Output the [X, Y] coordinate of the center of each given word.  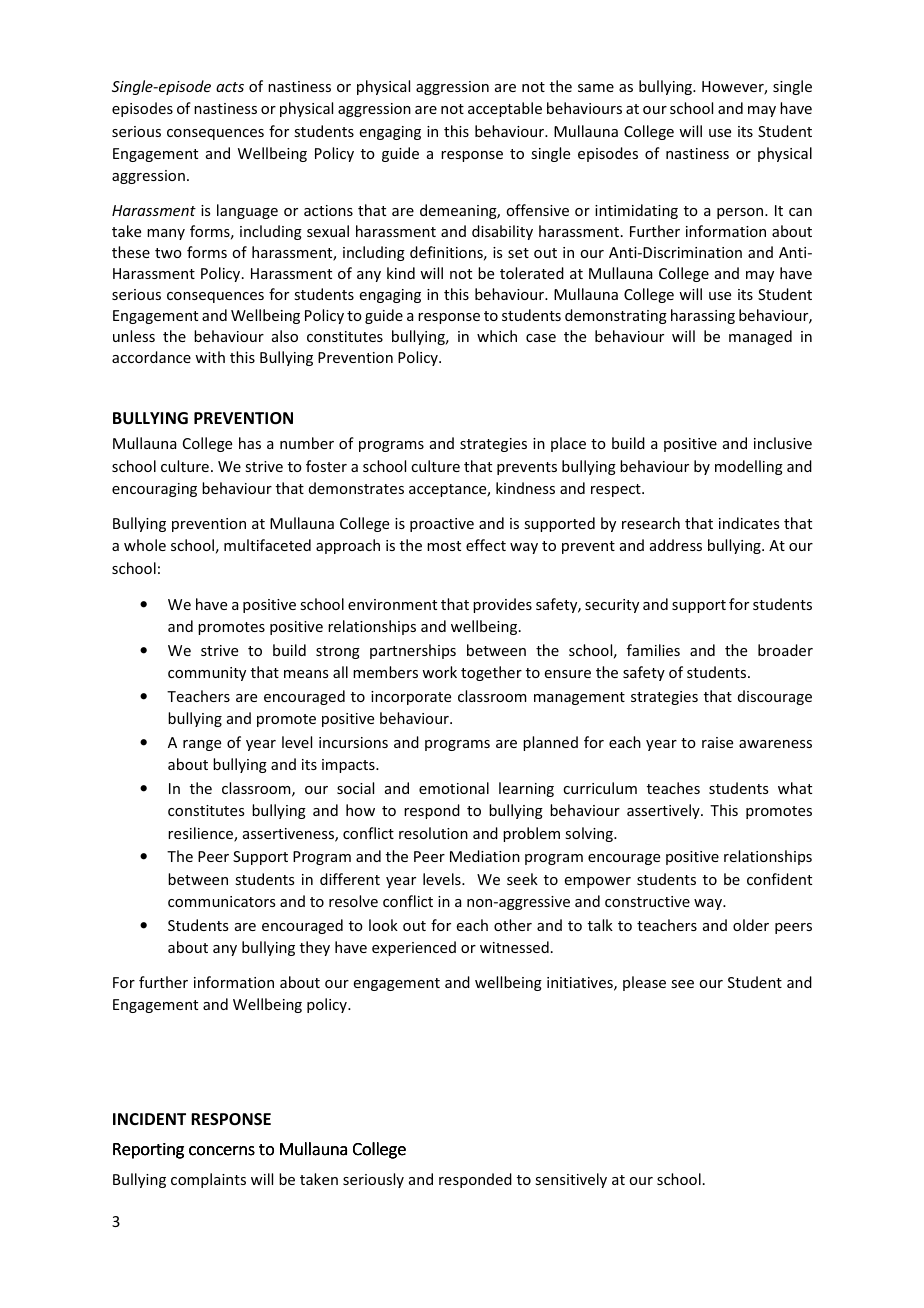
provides [502, 605]
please [644, 983]
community [207, 674]
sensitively [571, 1180]
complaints [208, 1180]
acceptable [505, 109]
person [741, 213]
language [247, 211]
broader [785, 650]
